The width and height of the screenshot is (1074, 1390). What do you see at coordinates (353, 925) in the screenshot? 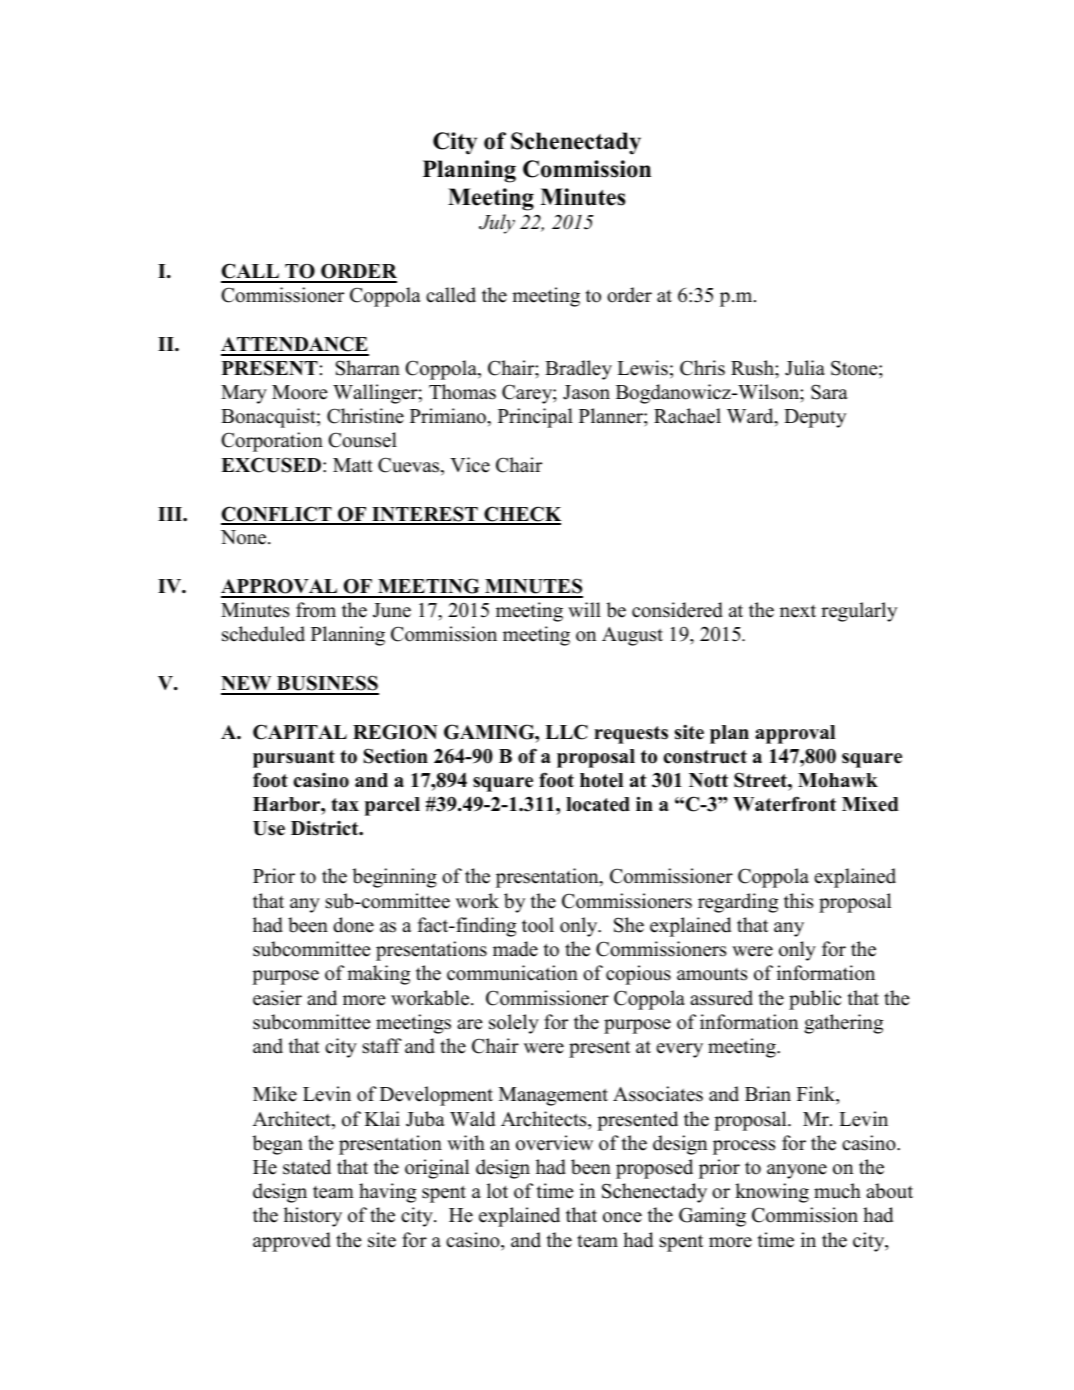
I see `done` at bounding box center [353, 925].
